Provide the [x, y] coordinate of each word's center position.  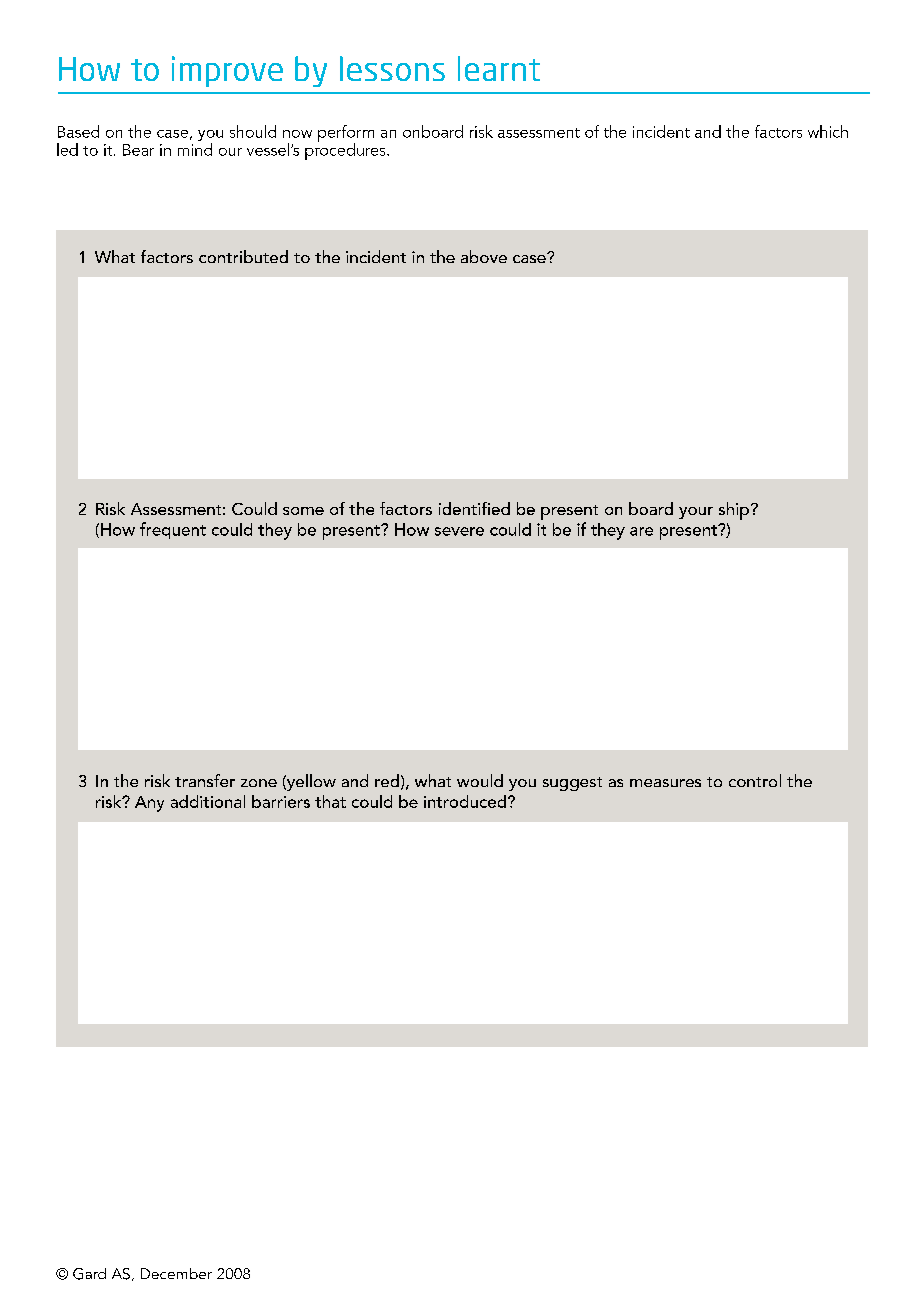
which [828, 131]
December [176, 1273]
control [755, 780]
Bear [138, 150]
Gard [89, 1274]
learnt [499, 68]
